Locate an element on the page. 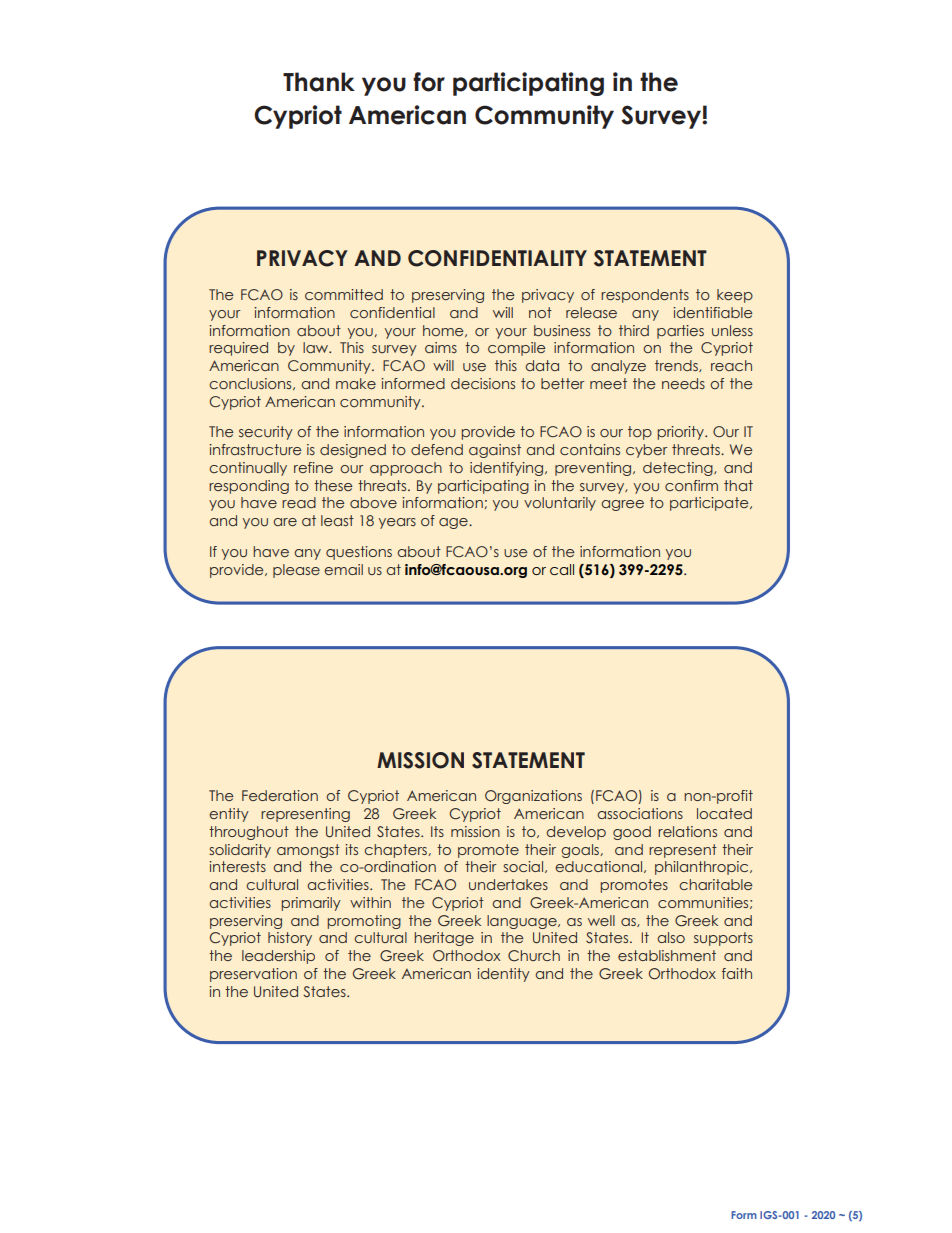 This image has width=952, height=1233. Thank is located at coordinates (319, 82).
